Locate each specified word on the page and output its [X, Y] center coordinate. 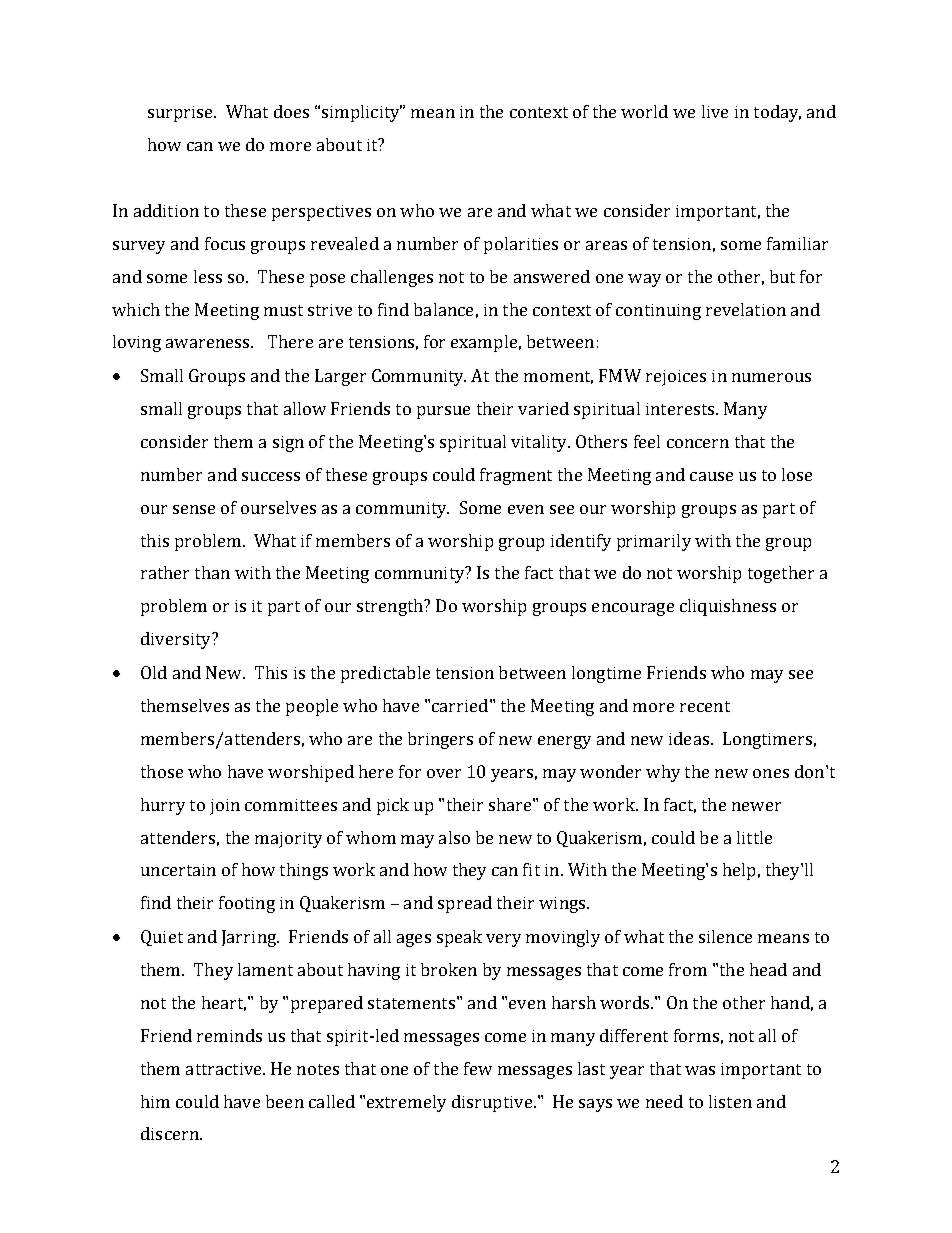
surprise [181, 114]
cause [711, 476]
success [271, 476]
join [225, 807]
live [715, 111]
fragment [516, 476]
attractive [225, 1069]
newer [756, 806]
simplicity [362, 113]
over [444, 773]
